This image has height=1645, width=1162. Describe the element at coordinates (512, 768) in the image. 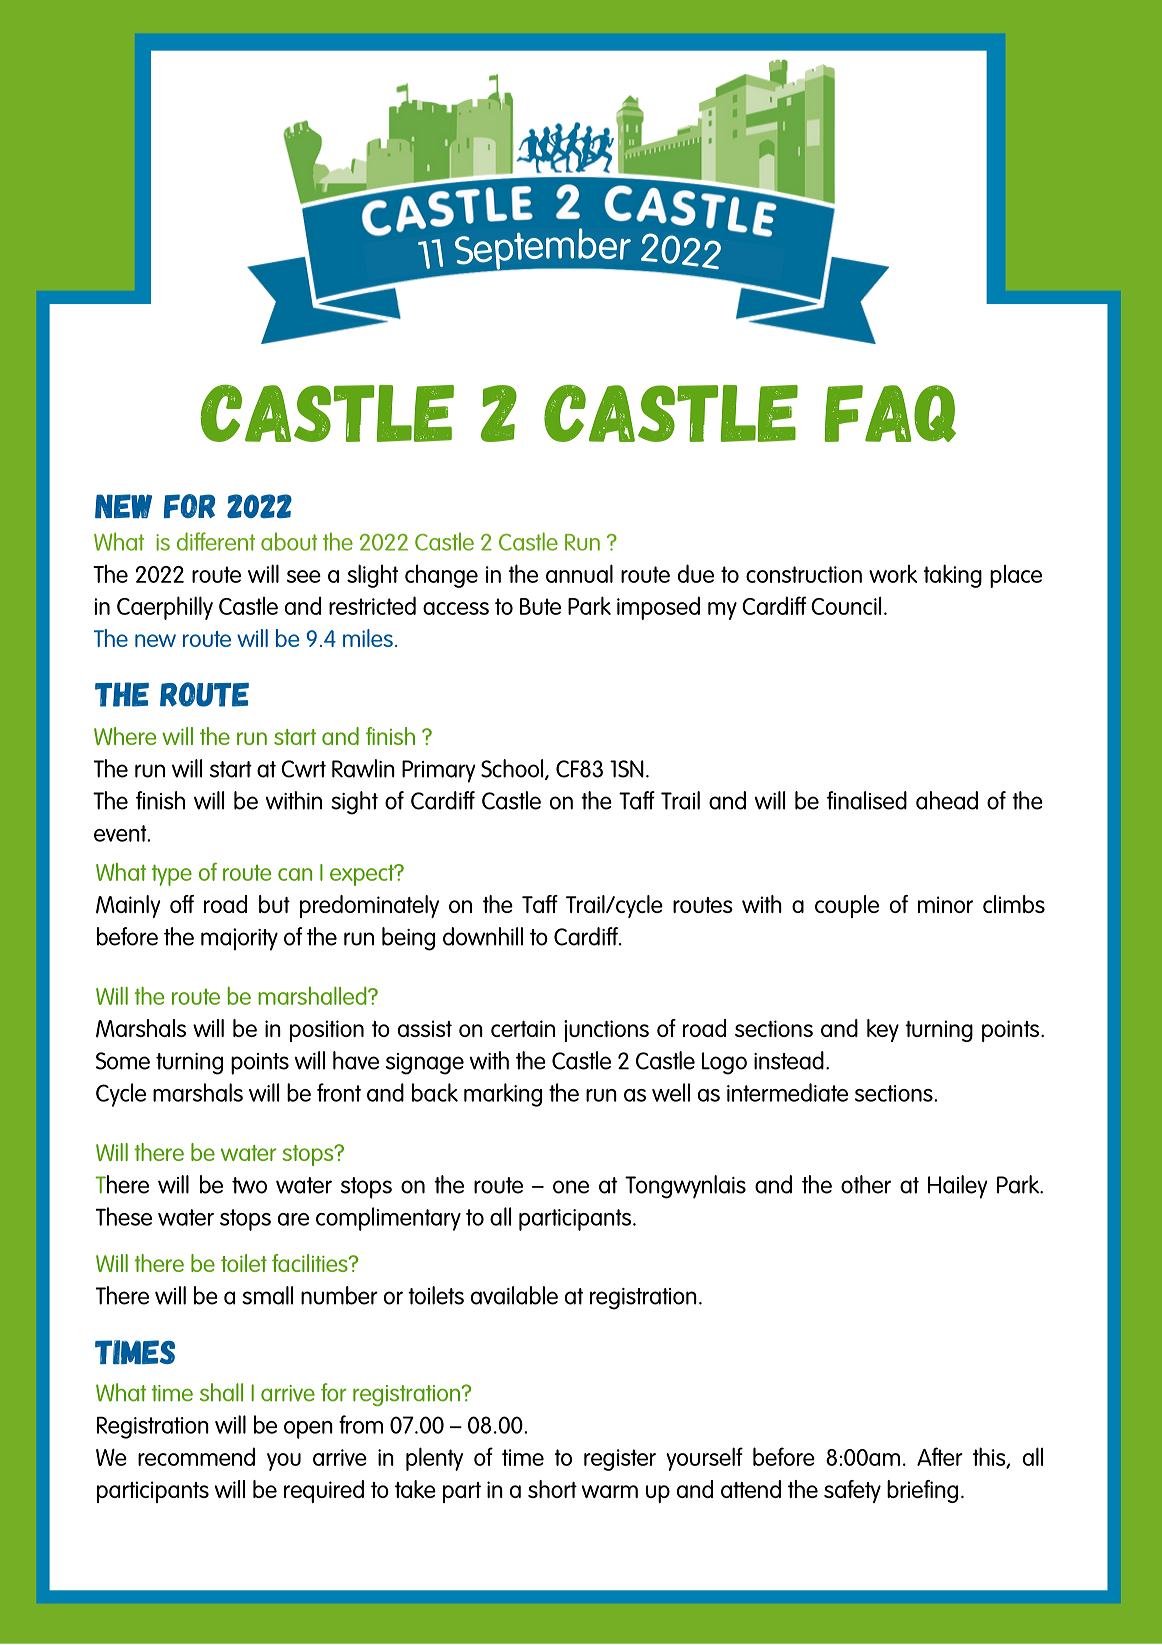

I see `School` at that location.
